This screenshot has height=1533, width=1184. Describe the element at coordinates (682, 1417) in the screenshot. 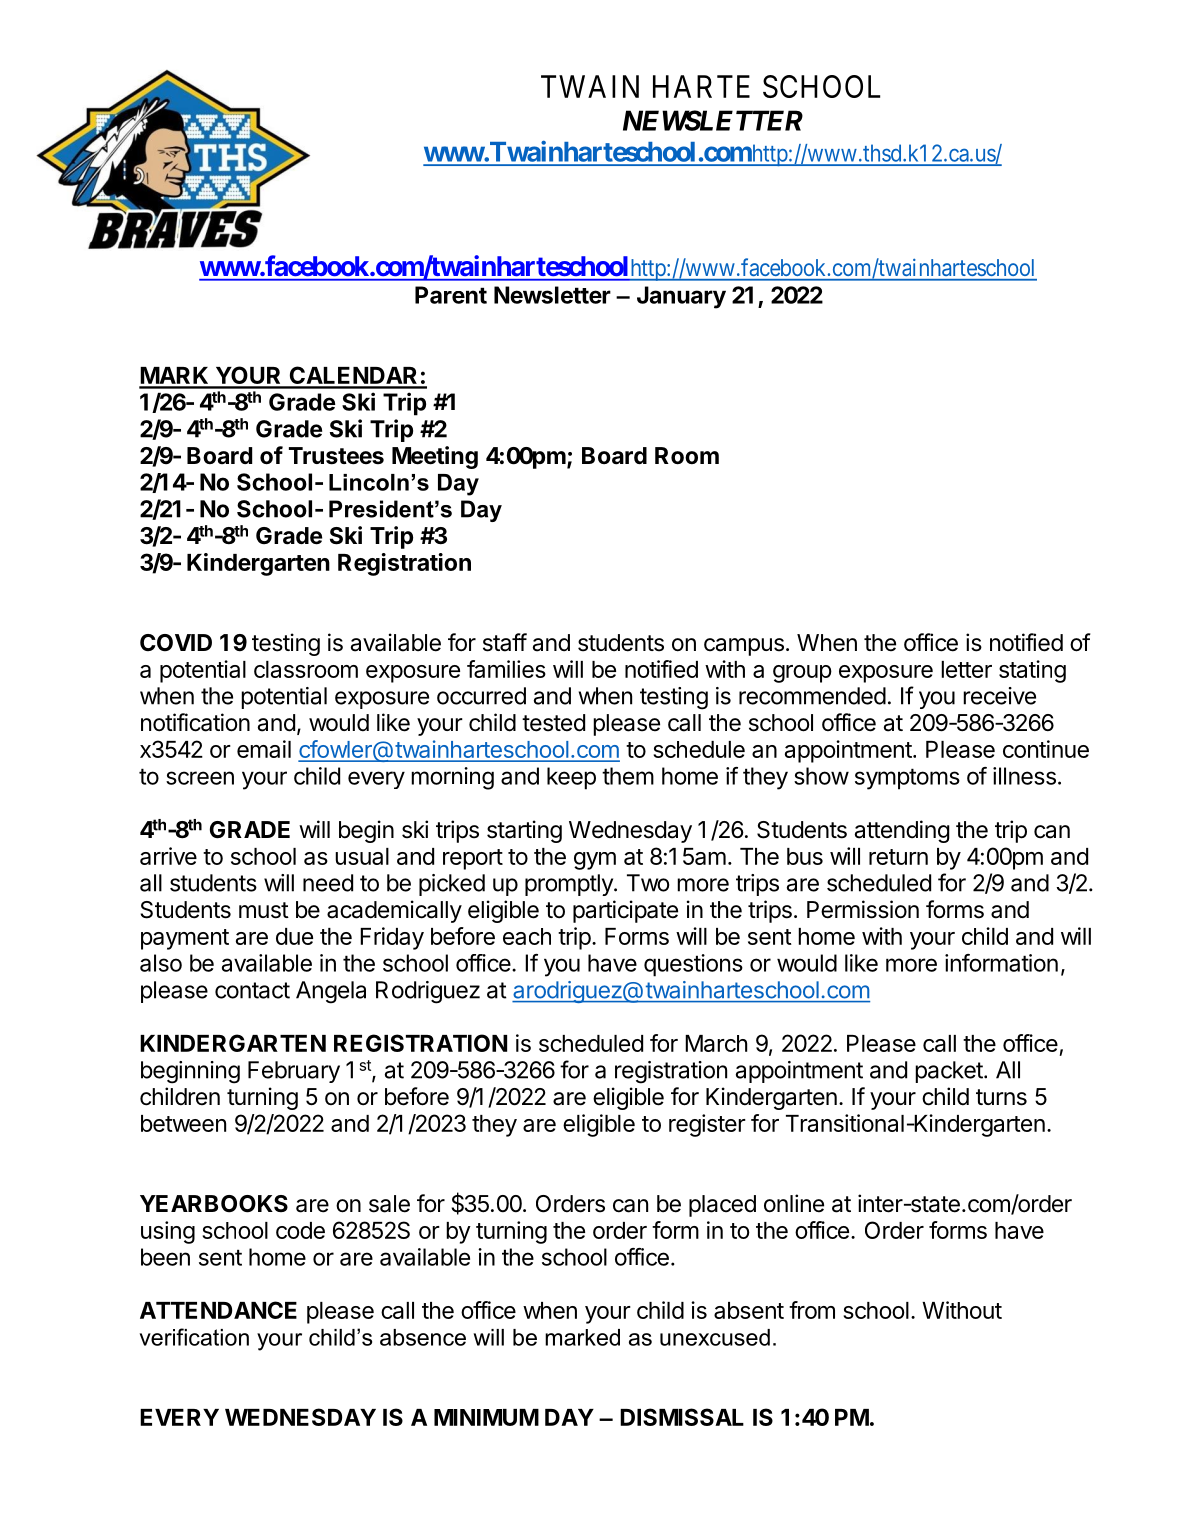

I see `DISMISSAL` at that location.
